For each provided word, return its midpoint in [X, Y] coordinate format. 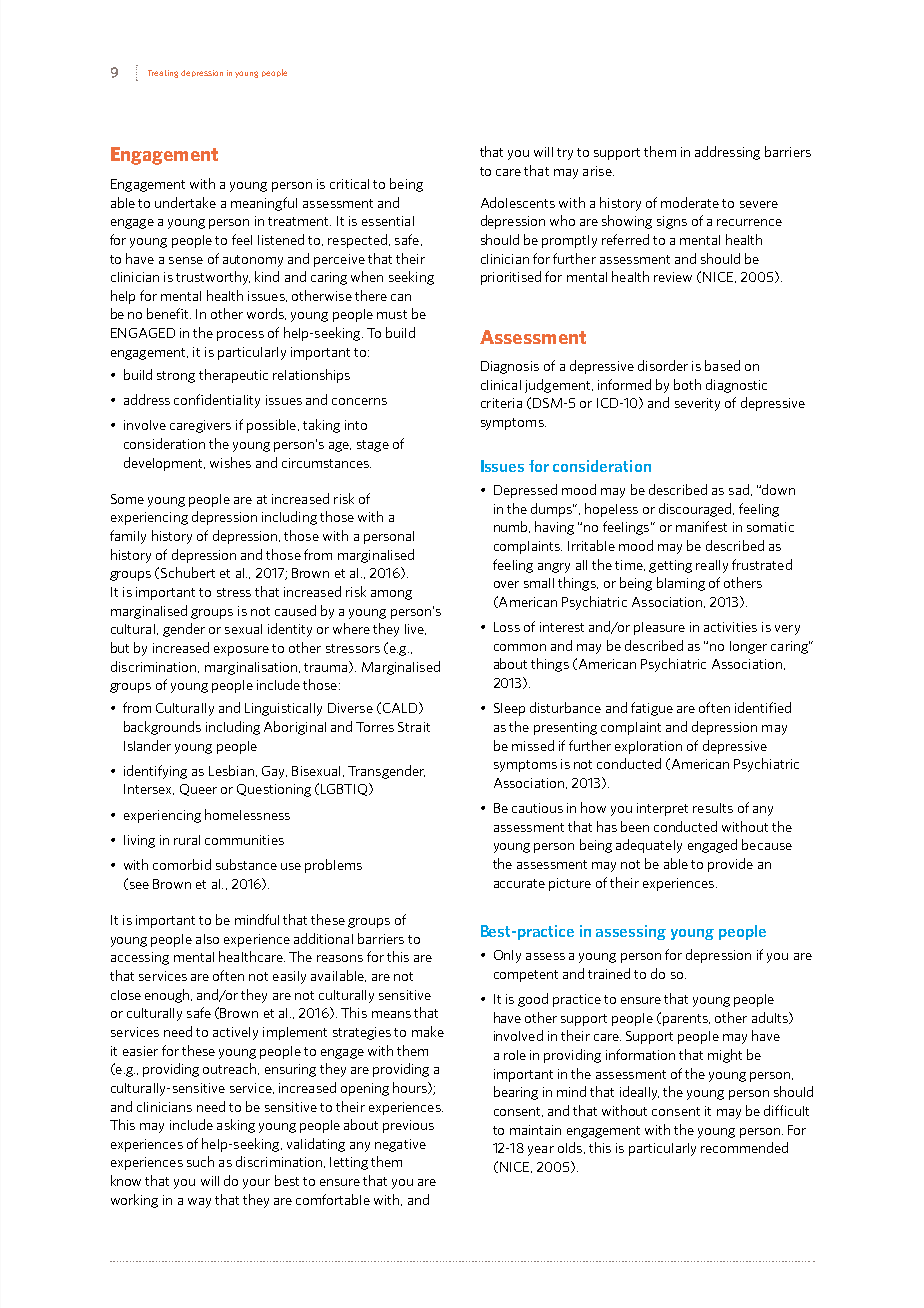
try [565, 154]
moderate [690, 202]
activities [730, 627]
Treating [163, 74]
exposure [241, 651]
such [200, 1161]
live [415, 629]
